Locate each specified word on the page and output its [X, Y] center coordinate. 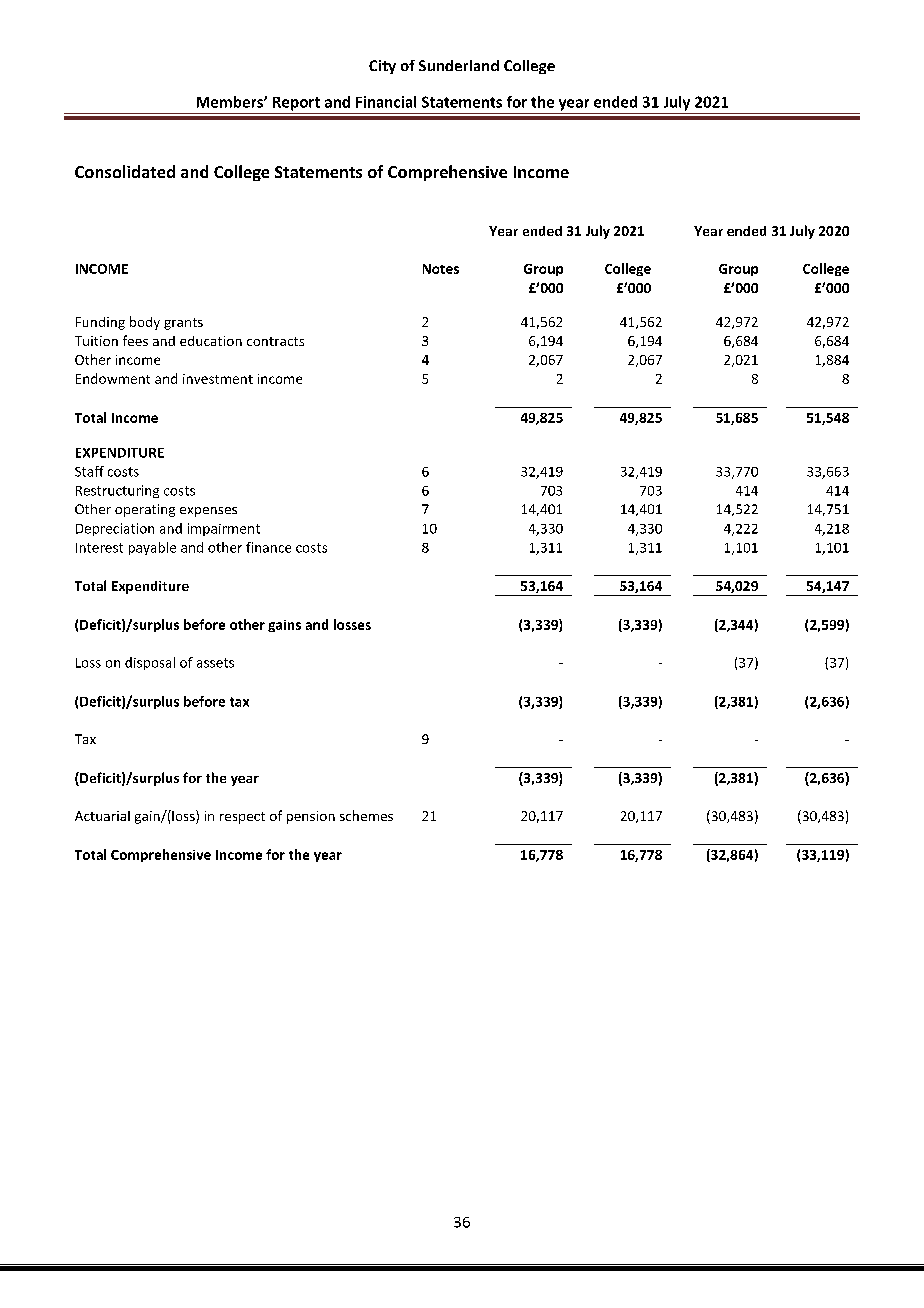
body [145, 323]
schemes [366, 815]
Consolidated [125, 171]
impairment [224, 529]
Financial [386, 102]
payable [152, 548]
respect [242, 818]
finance [268, 547]
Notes [441, 269]
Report [296, 104]
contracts [275, 341]
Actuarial [102, 816]
